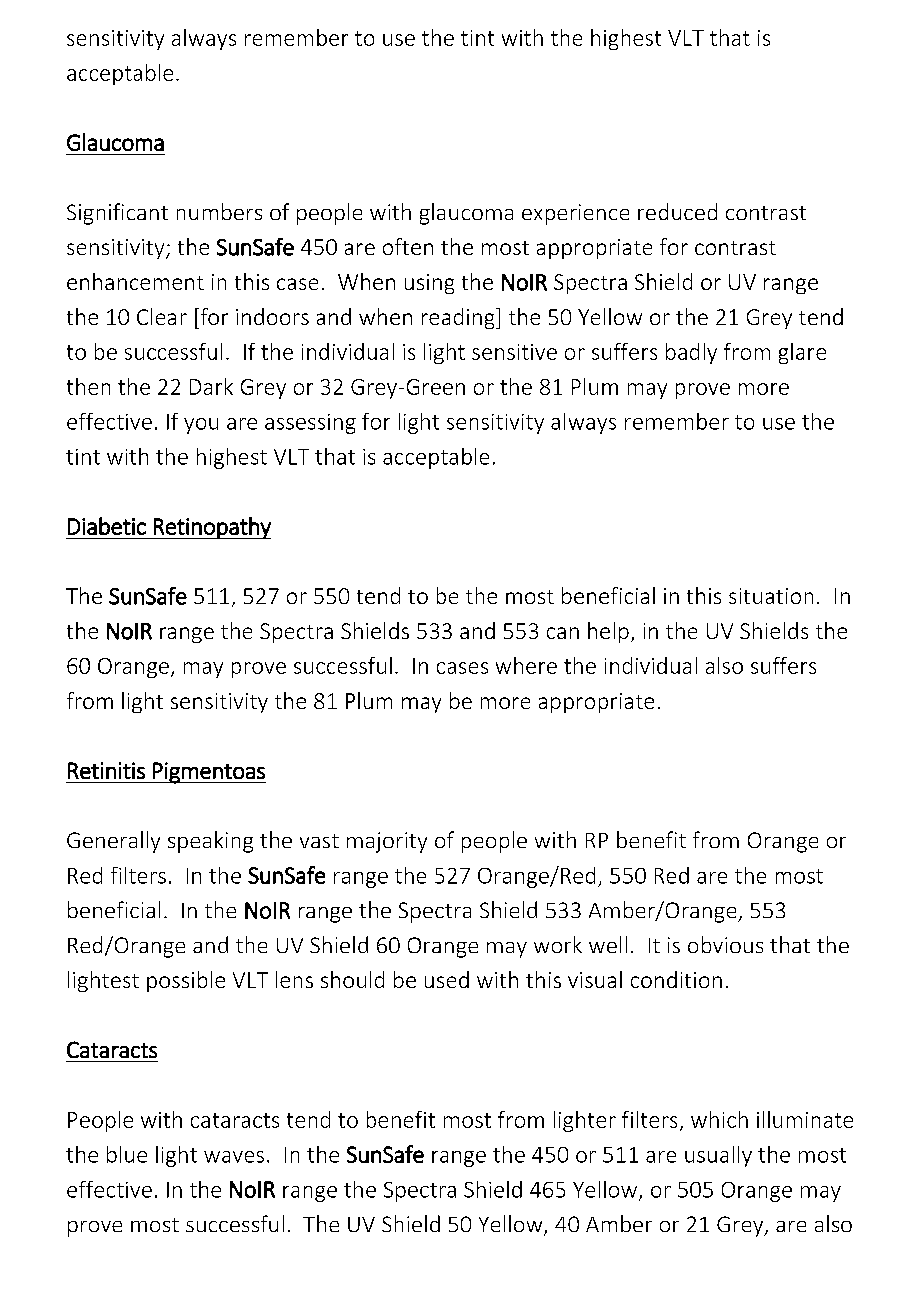 The width and height of the document is (924, 1308). Describe the element at coordinates (219, 211) in the document. I see `numbers` at that location.
